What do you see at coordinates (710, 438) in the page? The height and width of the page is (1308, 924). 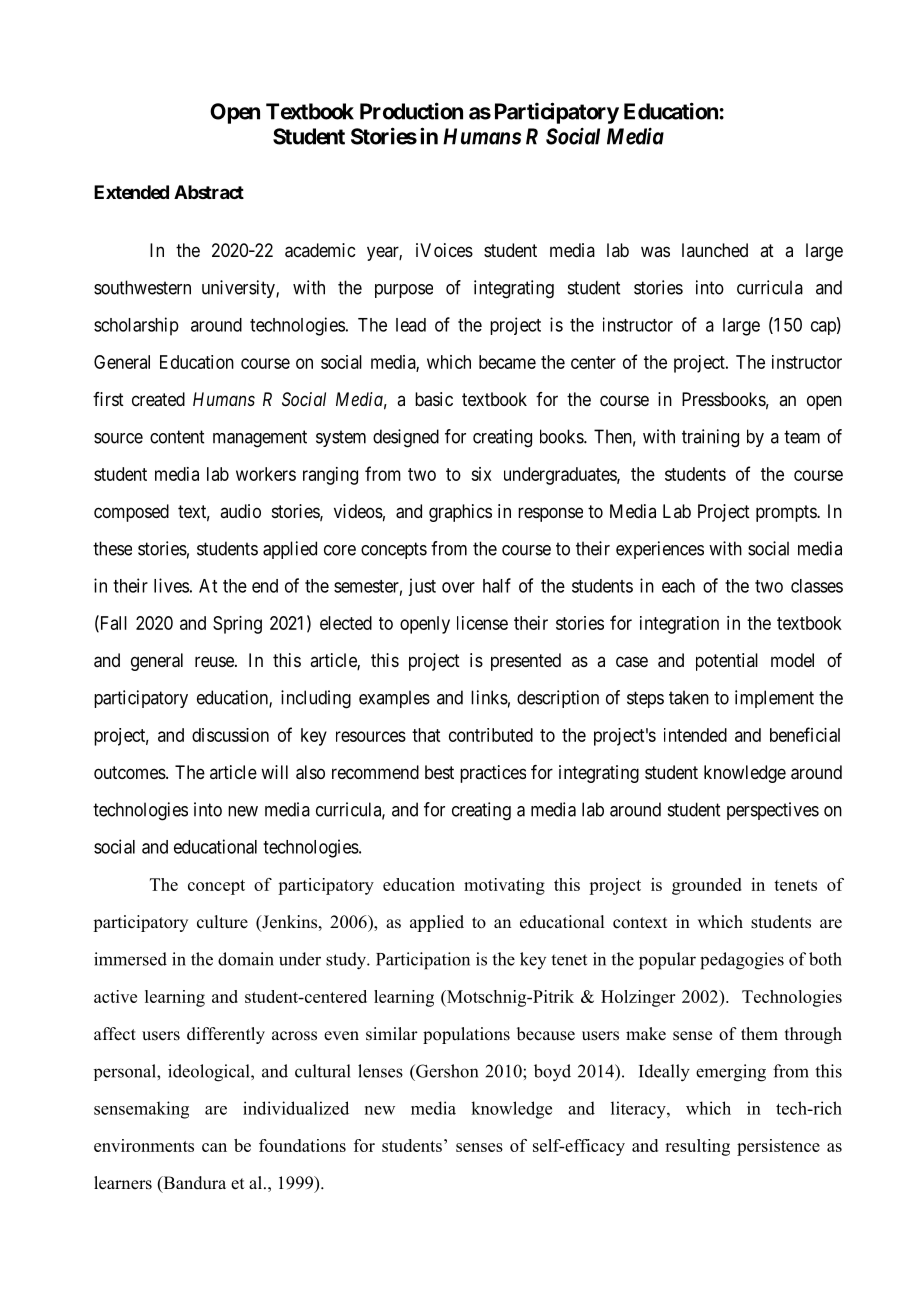 I see `training` at bounding box center [710, 438].
